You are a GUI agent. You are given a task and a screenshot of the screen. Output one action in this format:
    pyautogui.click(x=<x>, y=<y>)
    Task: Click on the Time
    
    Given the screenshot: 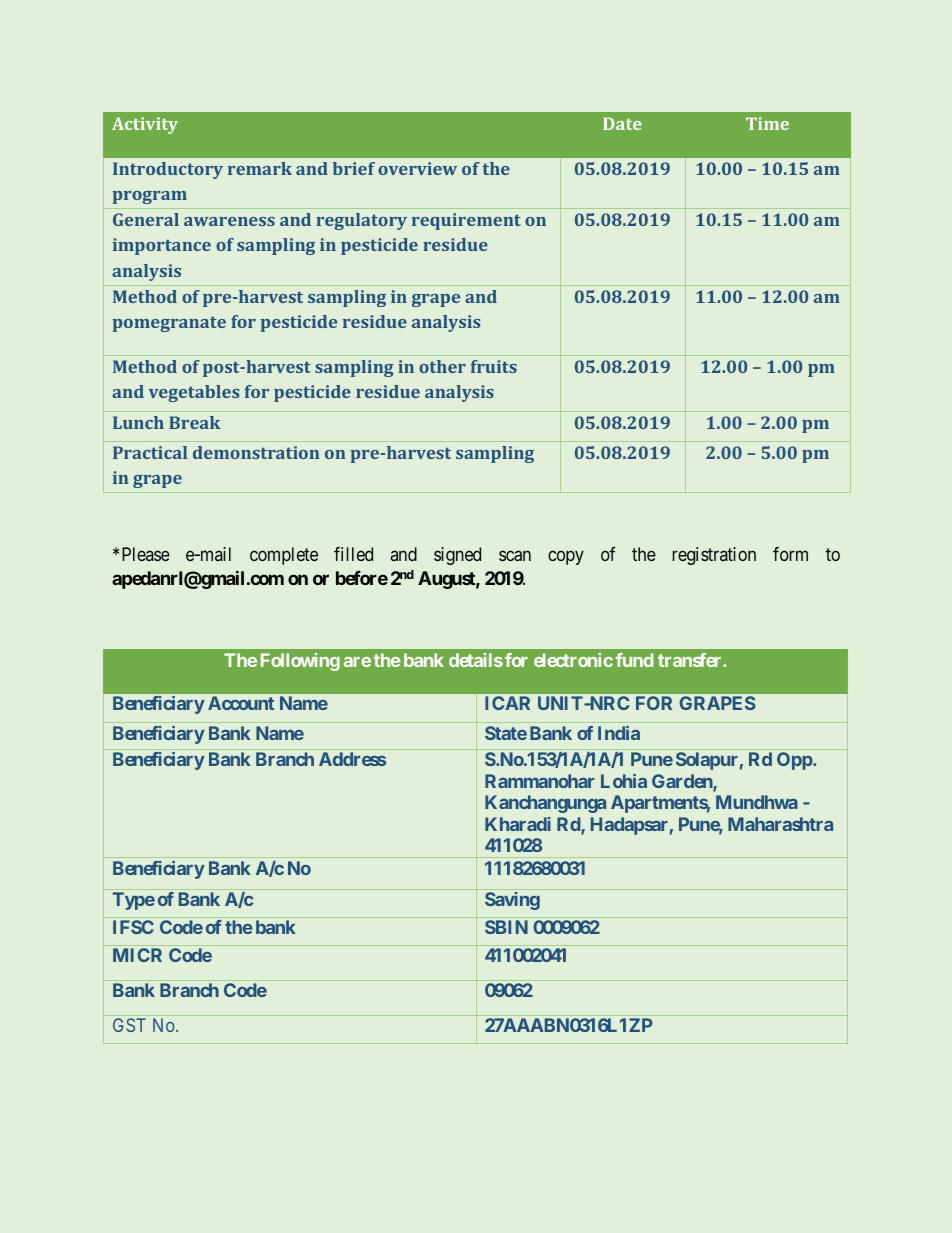 What is the action you would take?
    pyautogui.click(x=767, y=123)
